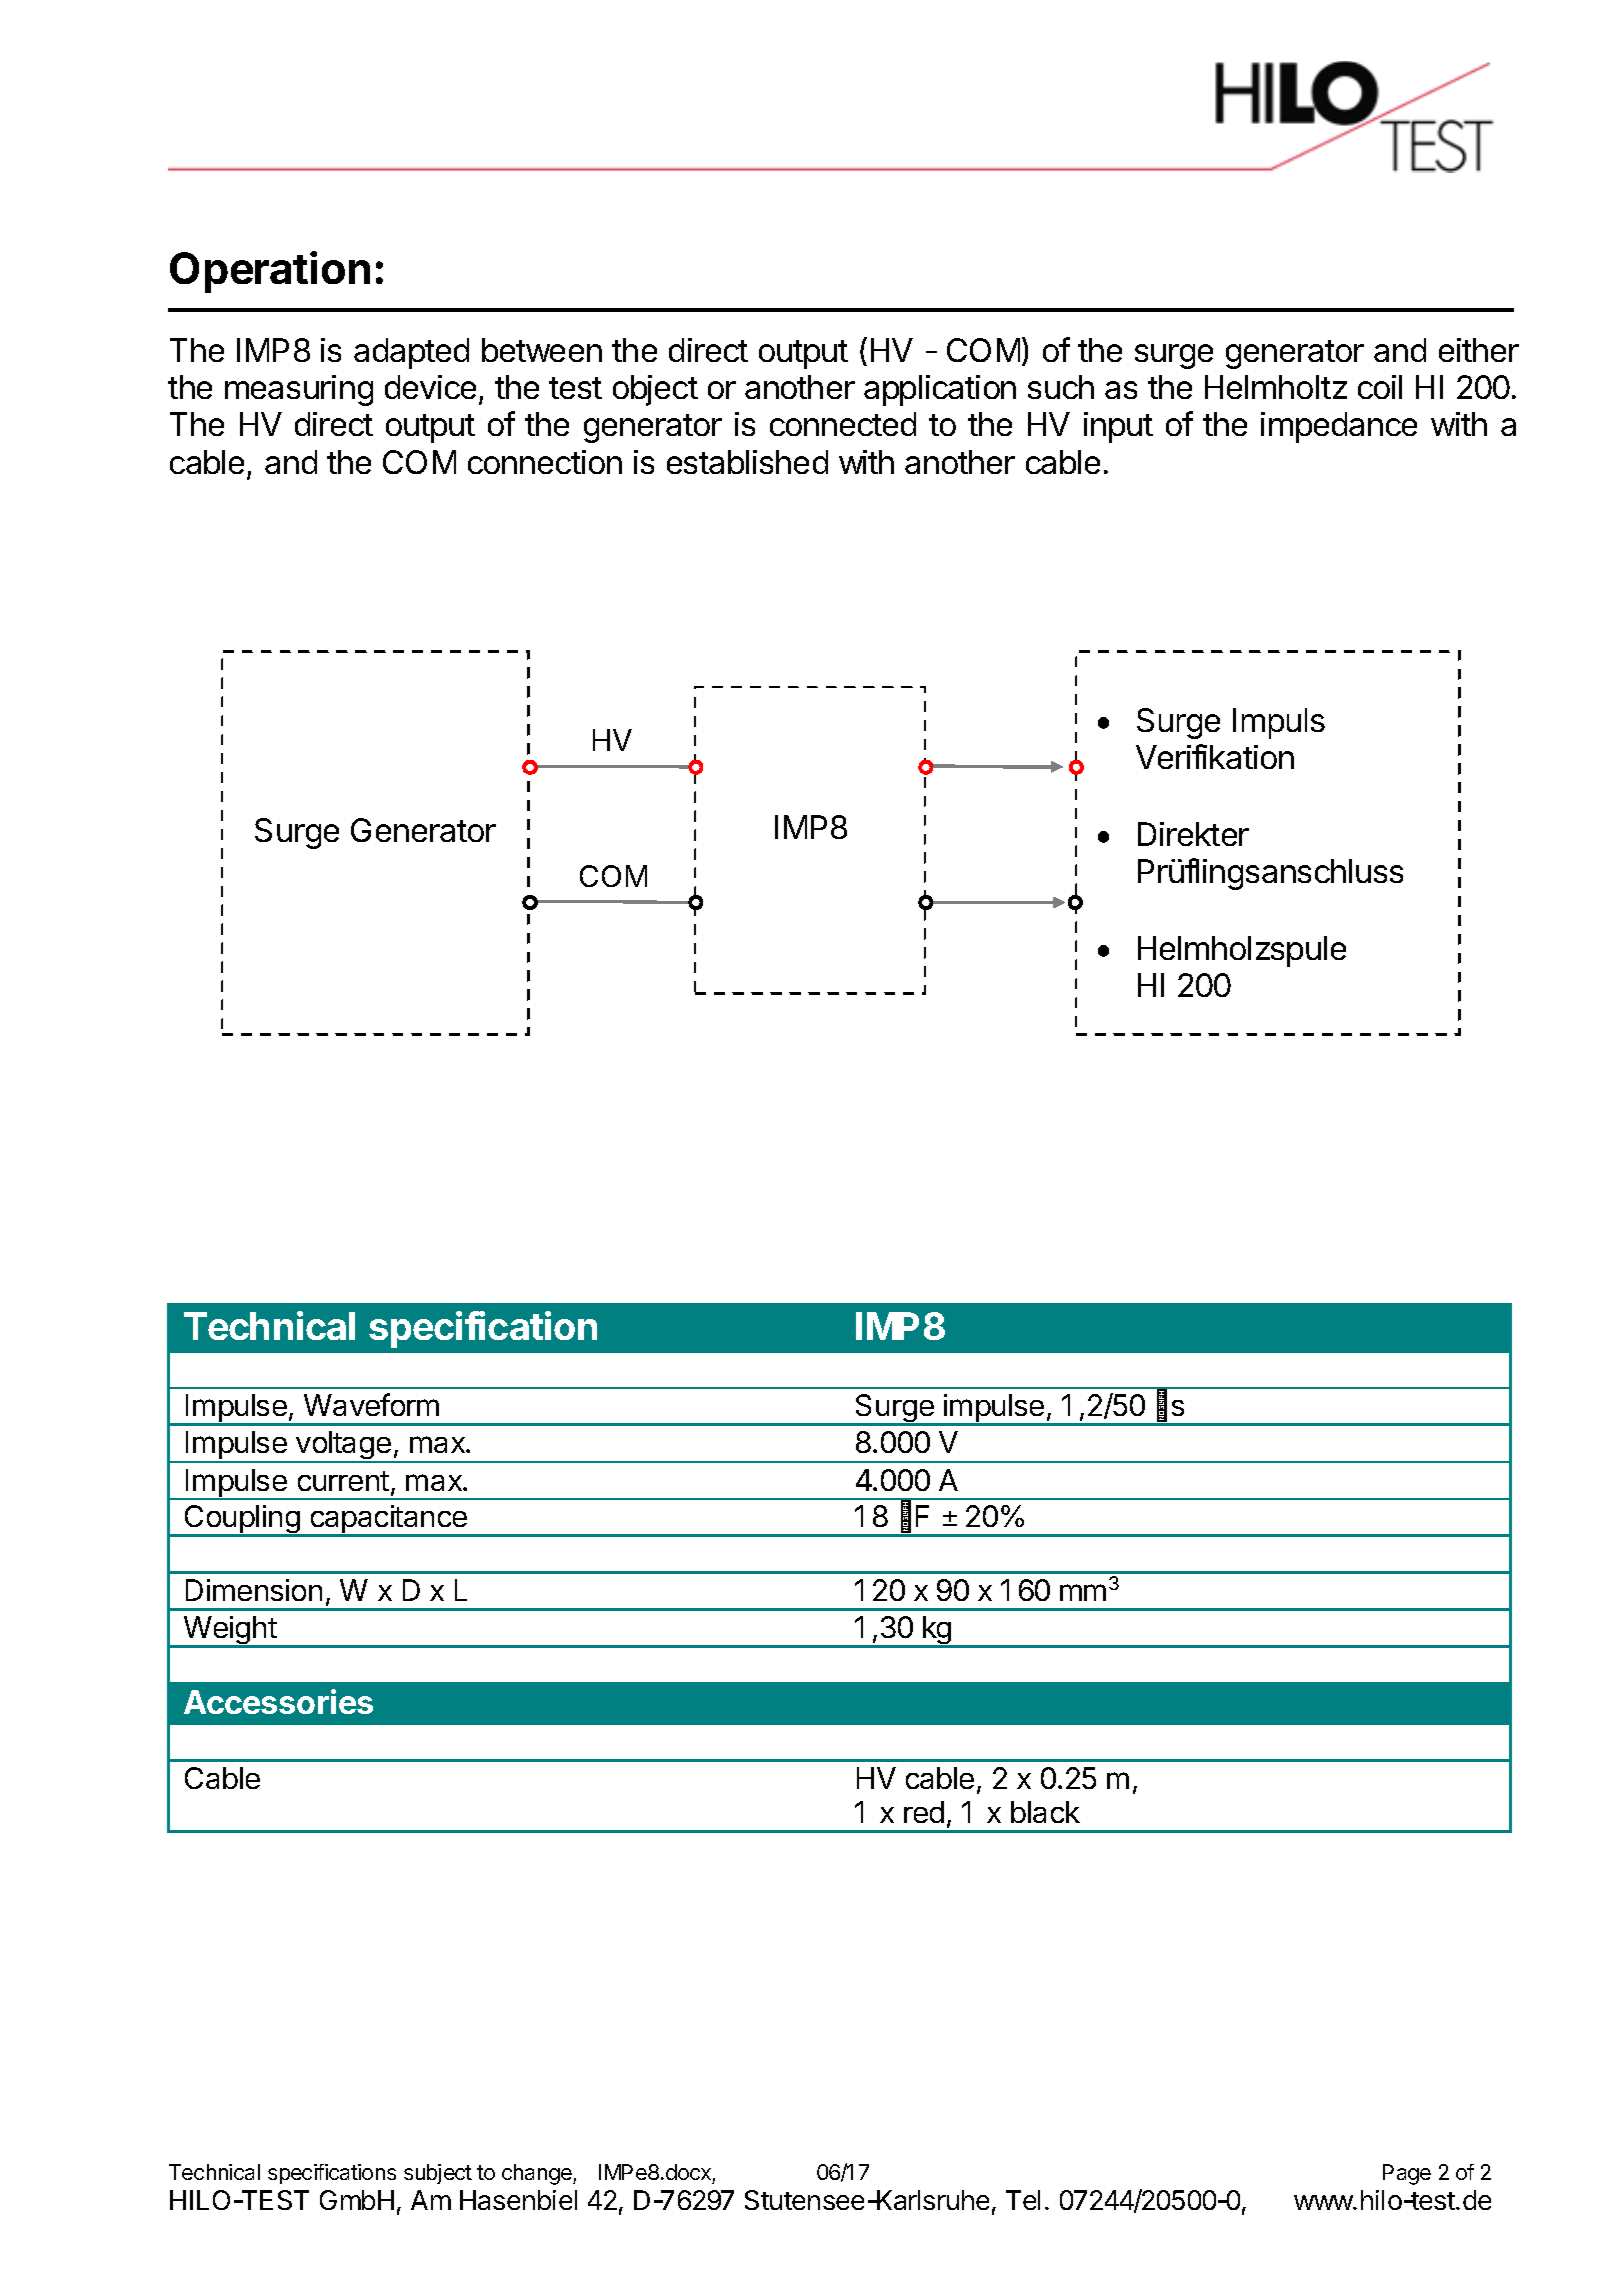 This screenshot has height=2278, width=1611. Describe the element at coordinates (940, 390) in the screenshot. I see `application` at that location.
